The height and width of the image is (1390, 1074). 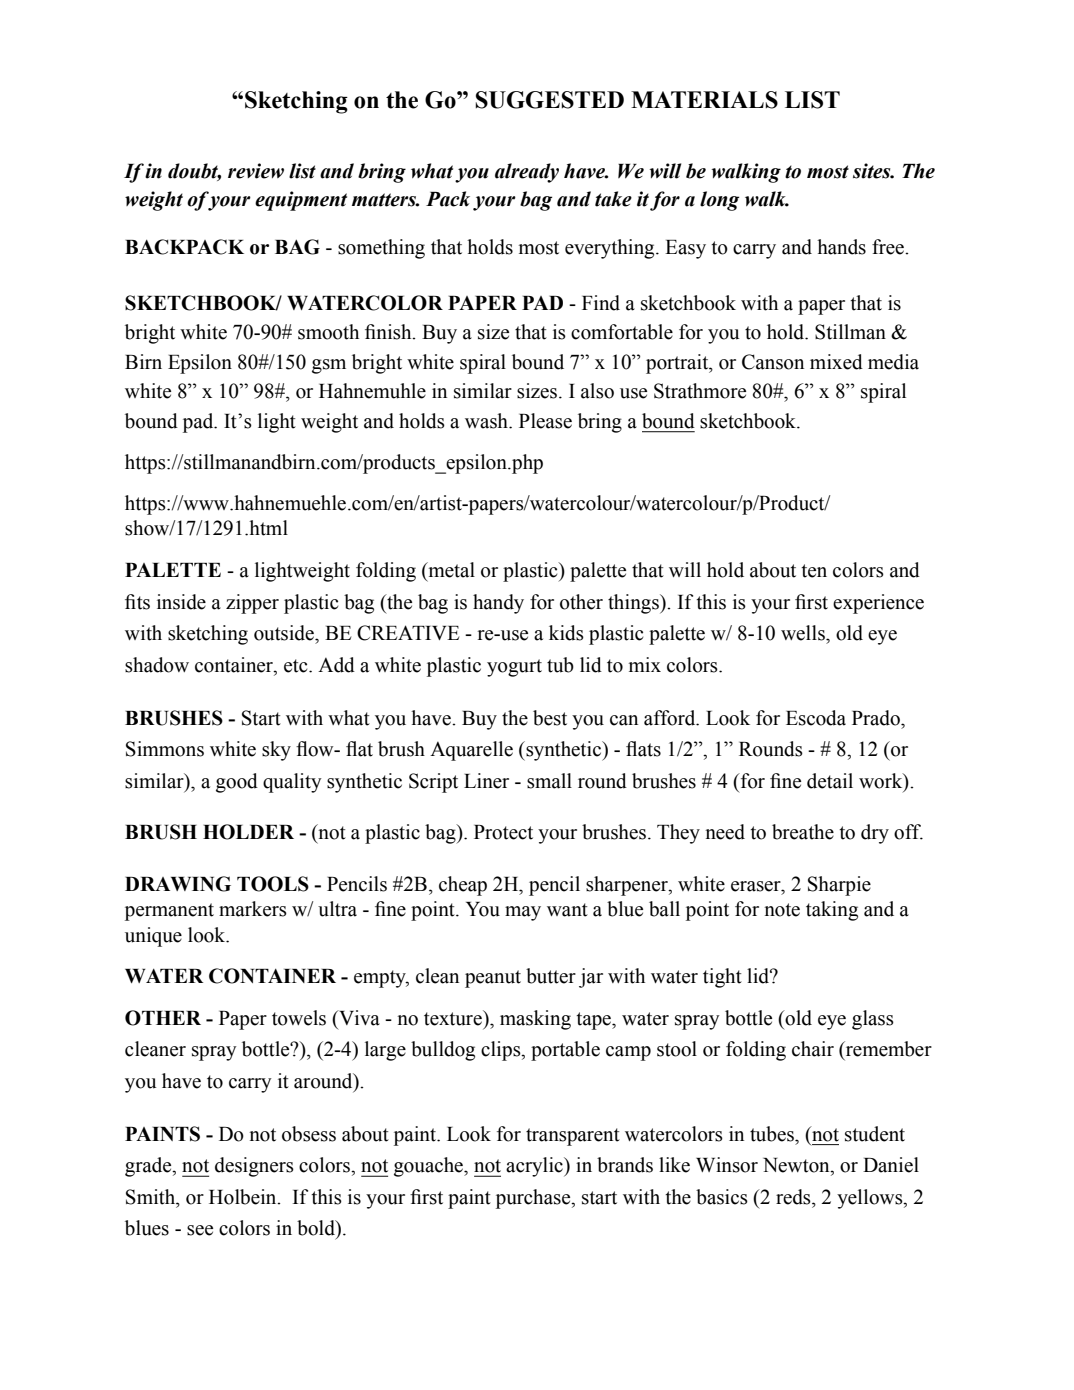 What do you see at coordinates (704, 100) in the image?
I see `MATERIALS` at bounding box center [704, 100].
